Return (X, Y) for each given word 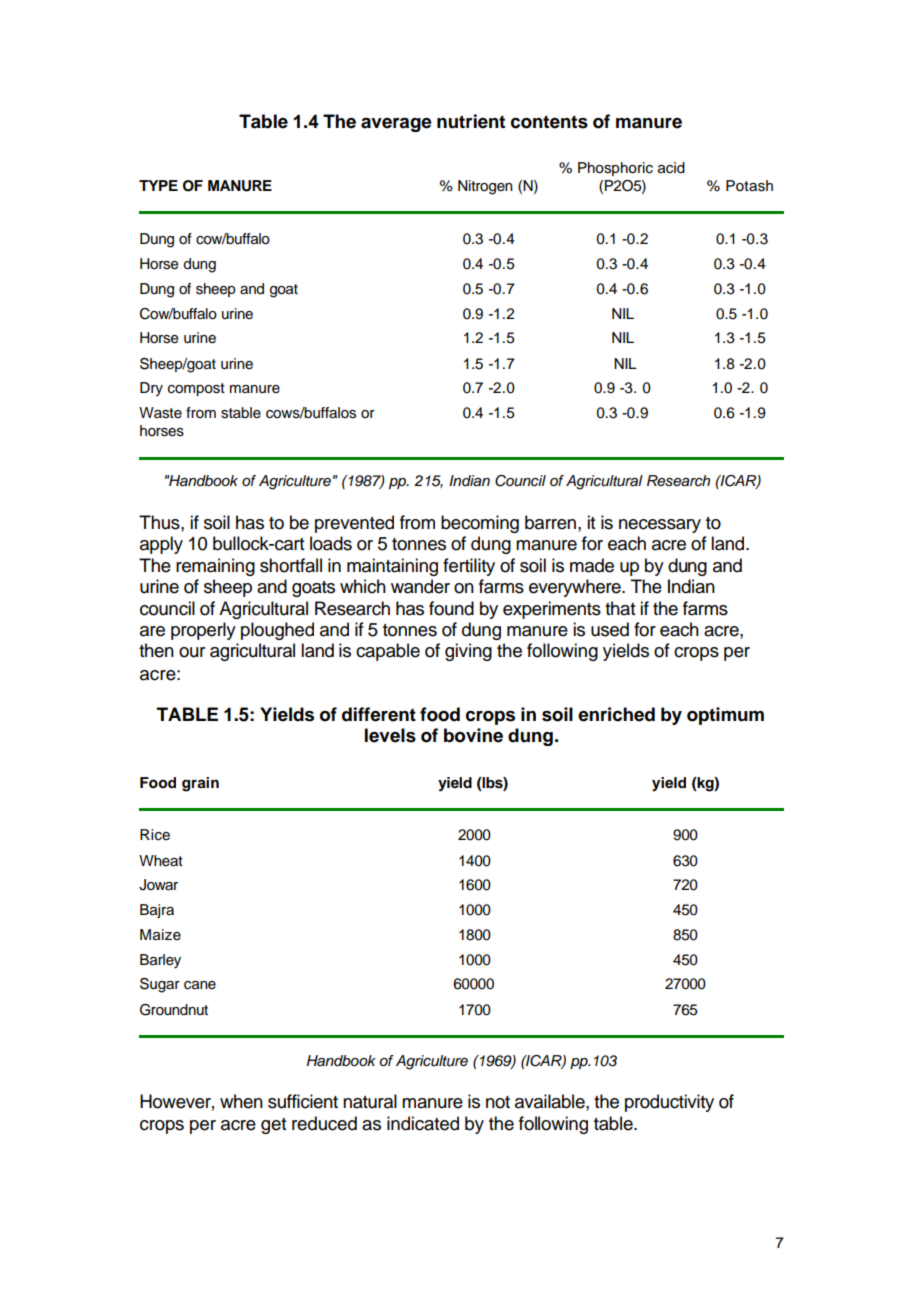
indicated (423, 1123)
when (241, 1101)
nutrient (471, 121)
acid (671, 168)
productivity (669, 1103)
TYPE (158, 185)
